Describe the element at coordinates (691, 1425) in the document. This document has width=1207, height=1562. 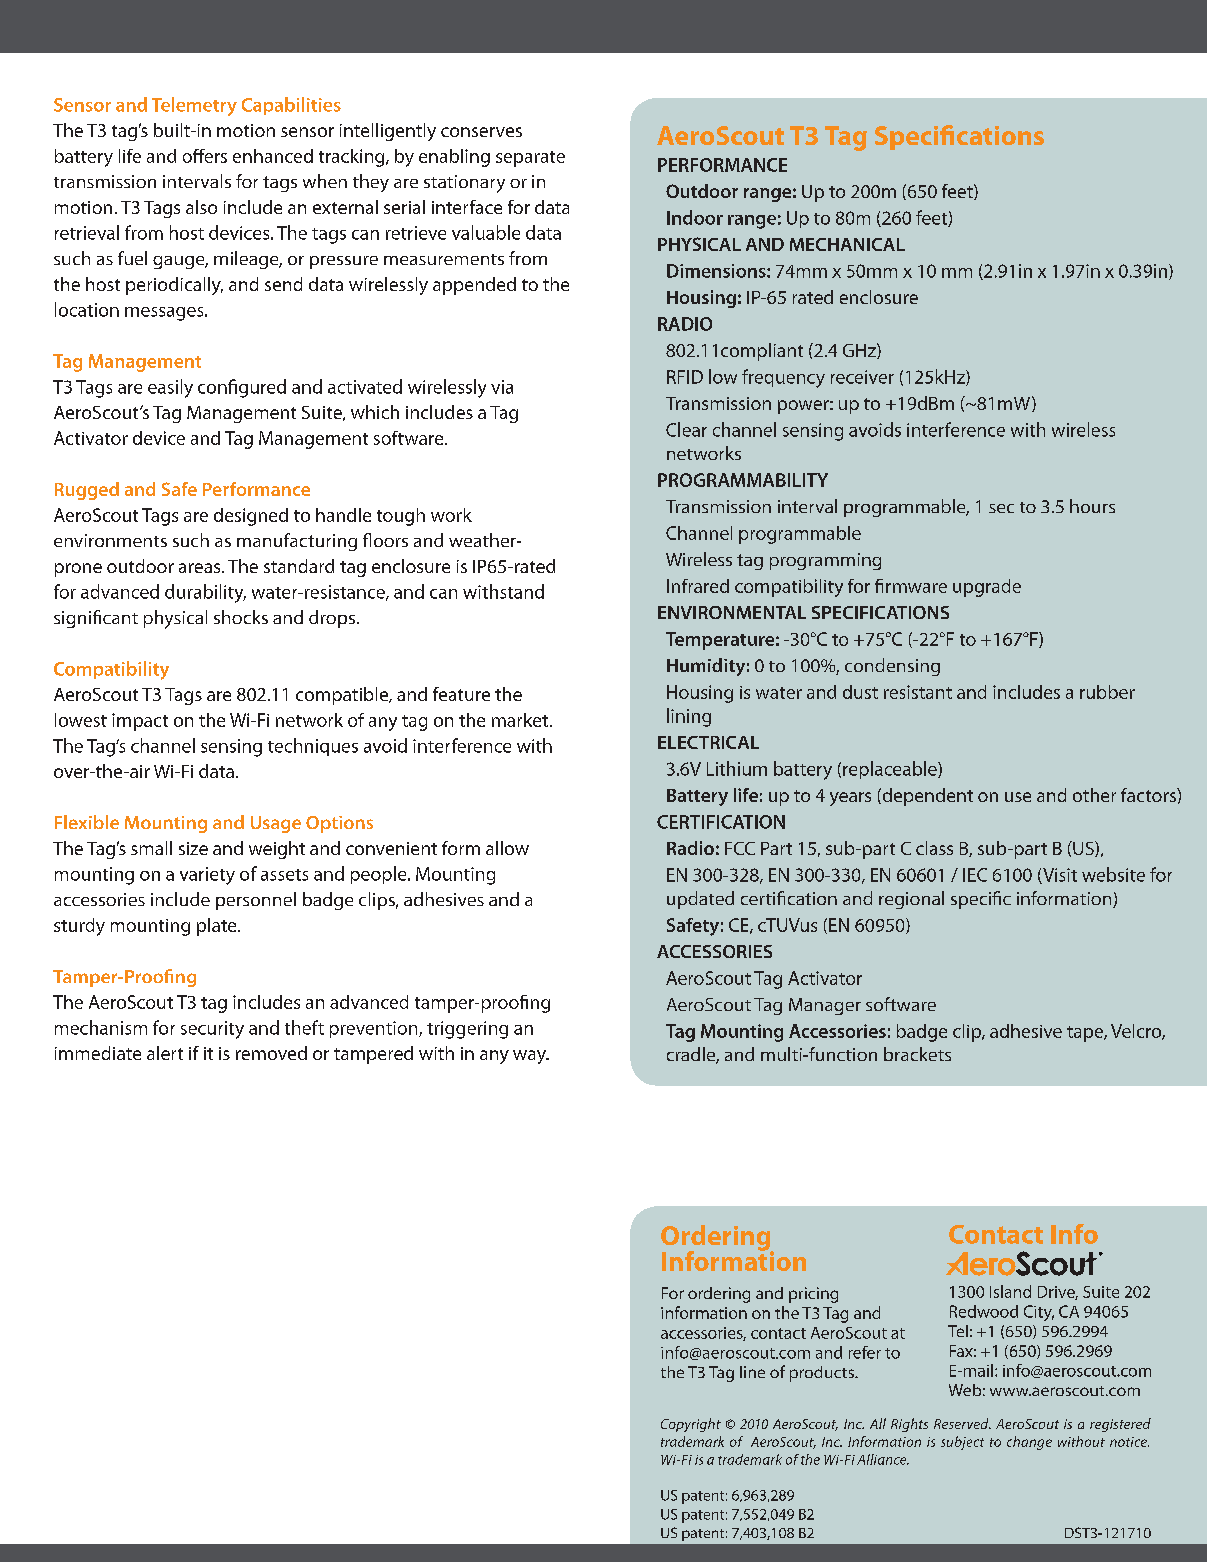
I see `Copyright` at that location.
